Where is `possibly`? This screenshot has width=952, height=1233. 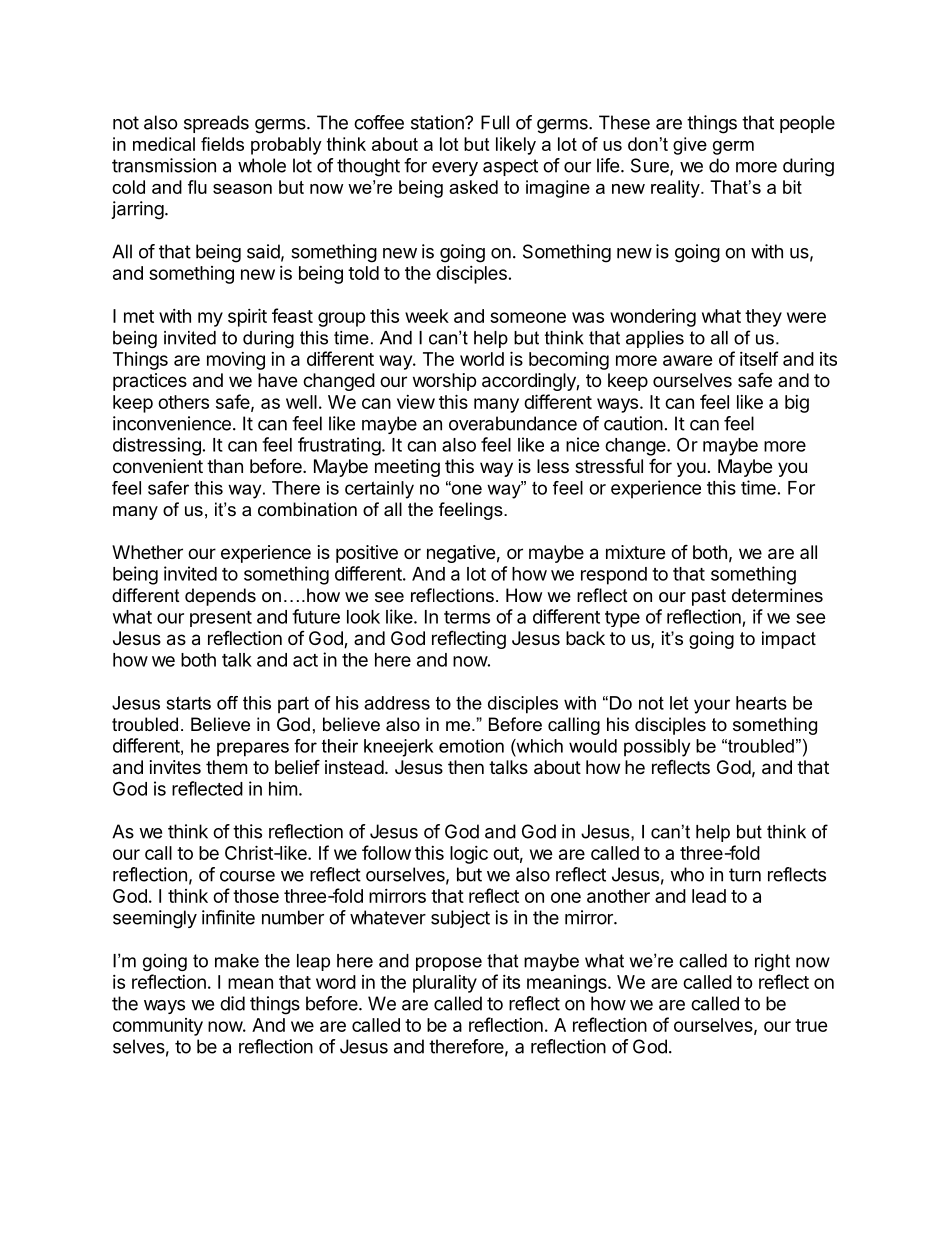
possibly is located at coordinates (657, 748).
